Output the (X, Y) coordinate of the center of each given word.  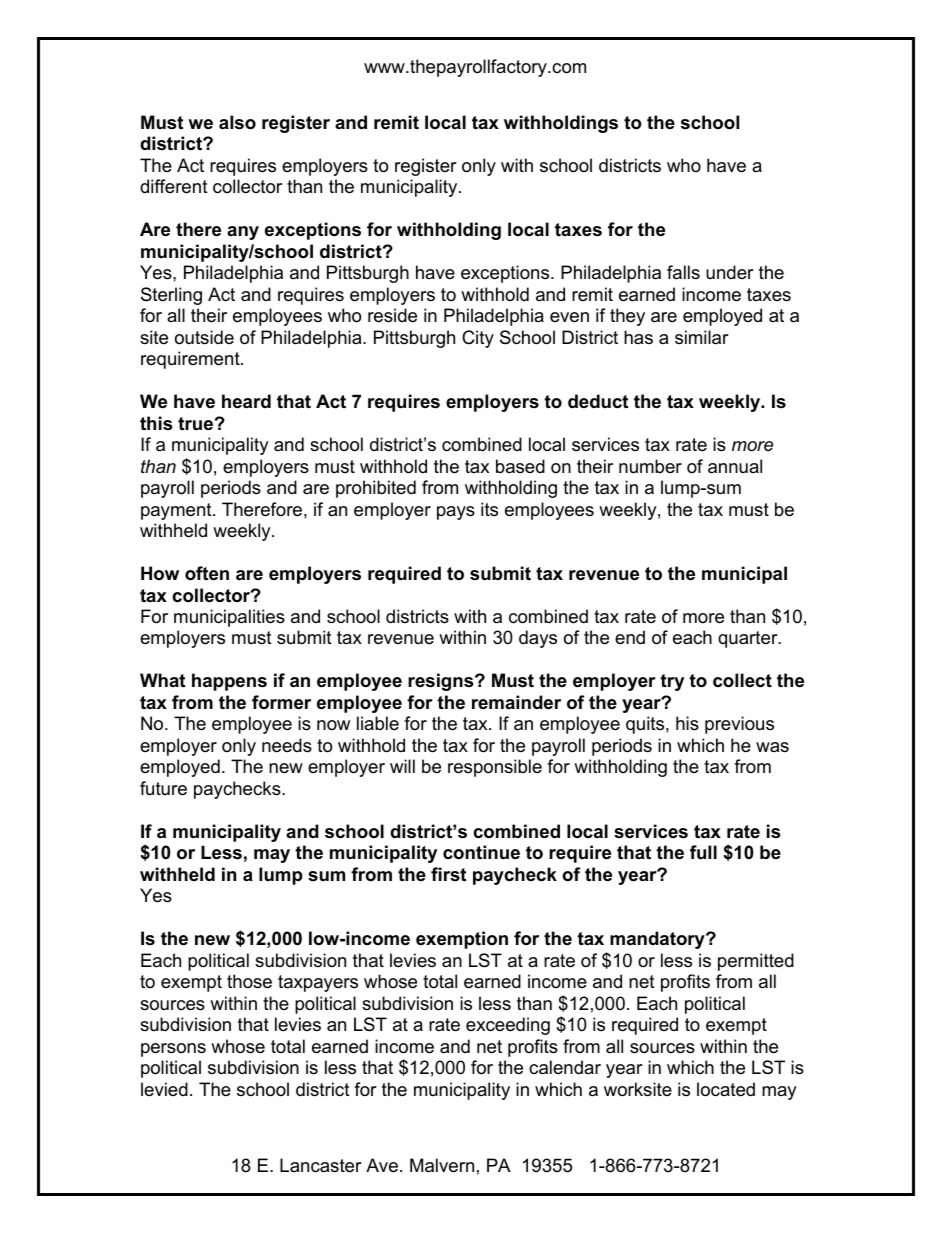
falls (683, 272)
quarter (749, 639)
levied (164, 1089)
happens (229, 682)
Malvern (442, 1165)
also (237, 122)
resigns (442, 682)
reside (392, 315)
